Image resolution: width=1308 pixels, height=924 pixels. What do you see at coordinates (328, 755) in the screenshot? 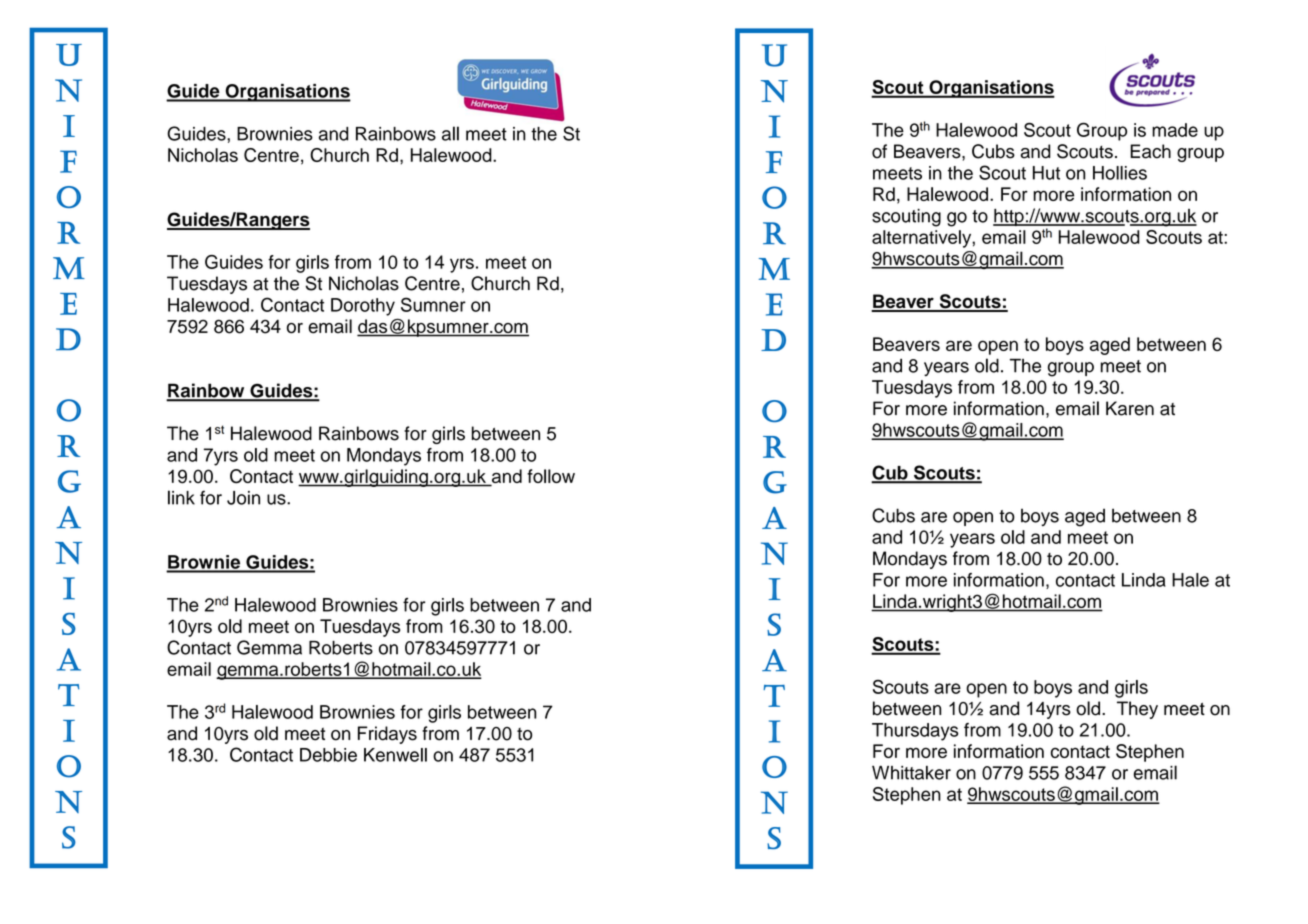
I see `Debbie` at bounding box center [328, 755].
